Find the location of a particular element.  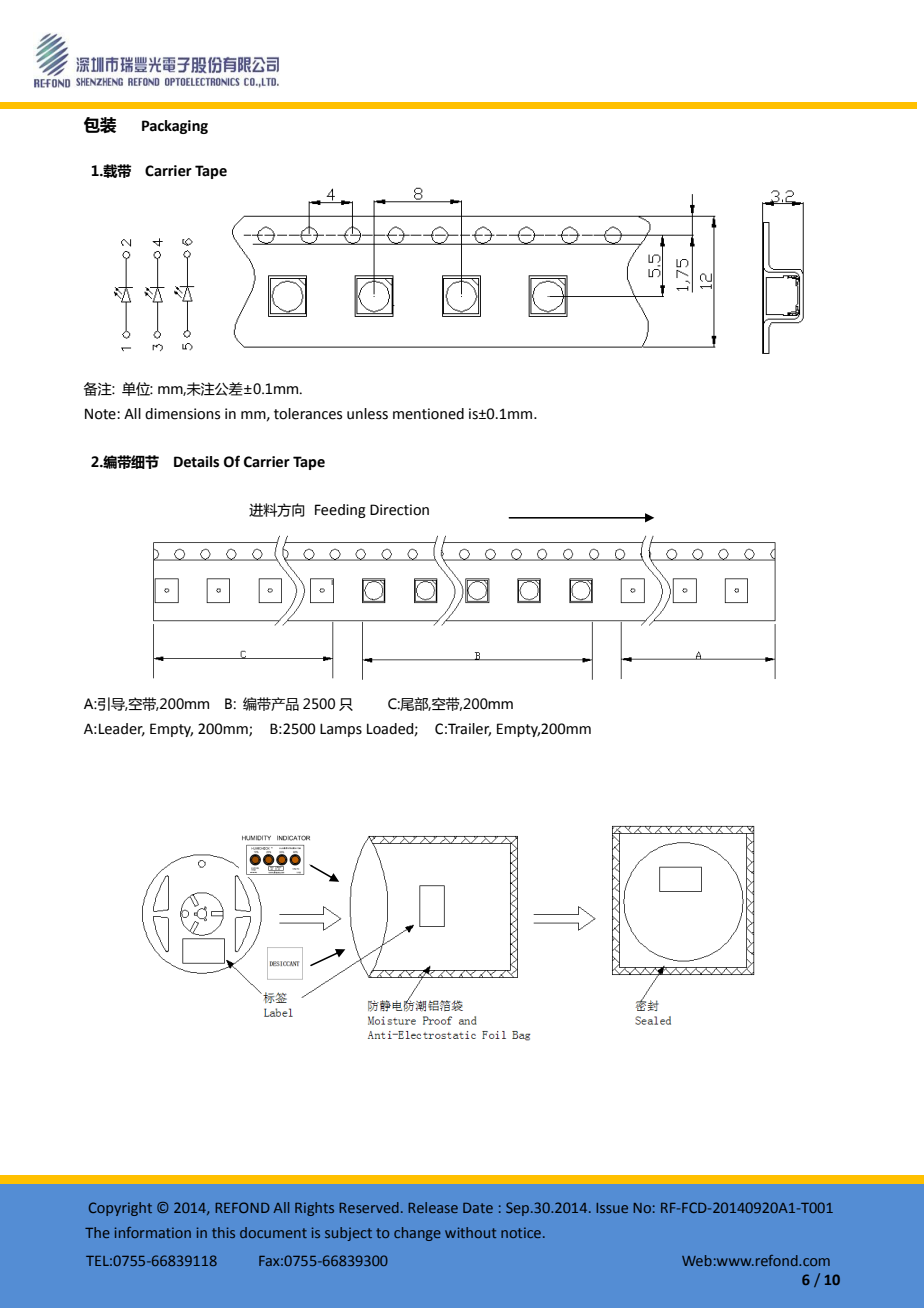

information is located at coordinates (153, 1232).
